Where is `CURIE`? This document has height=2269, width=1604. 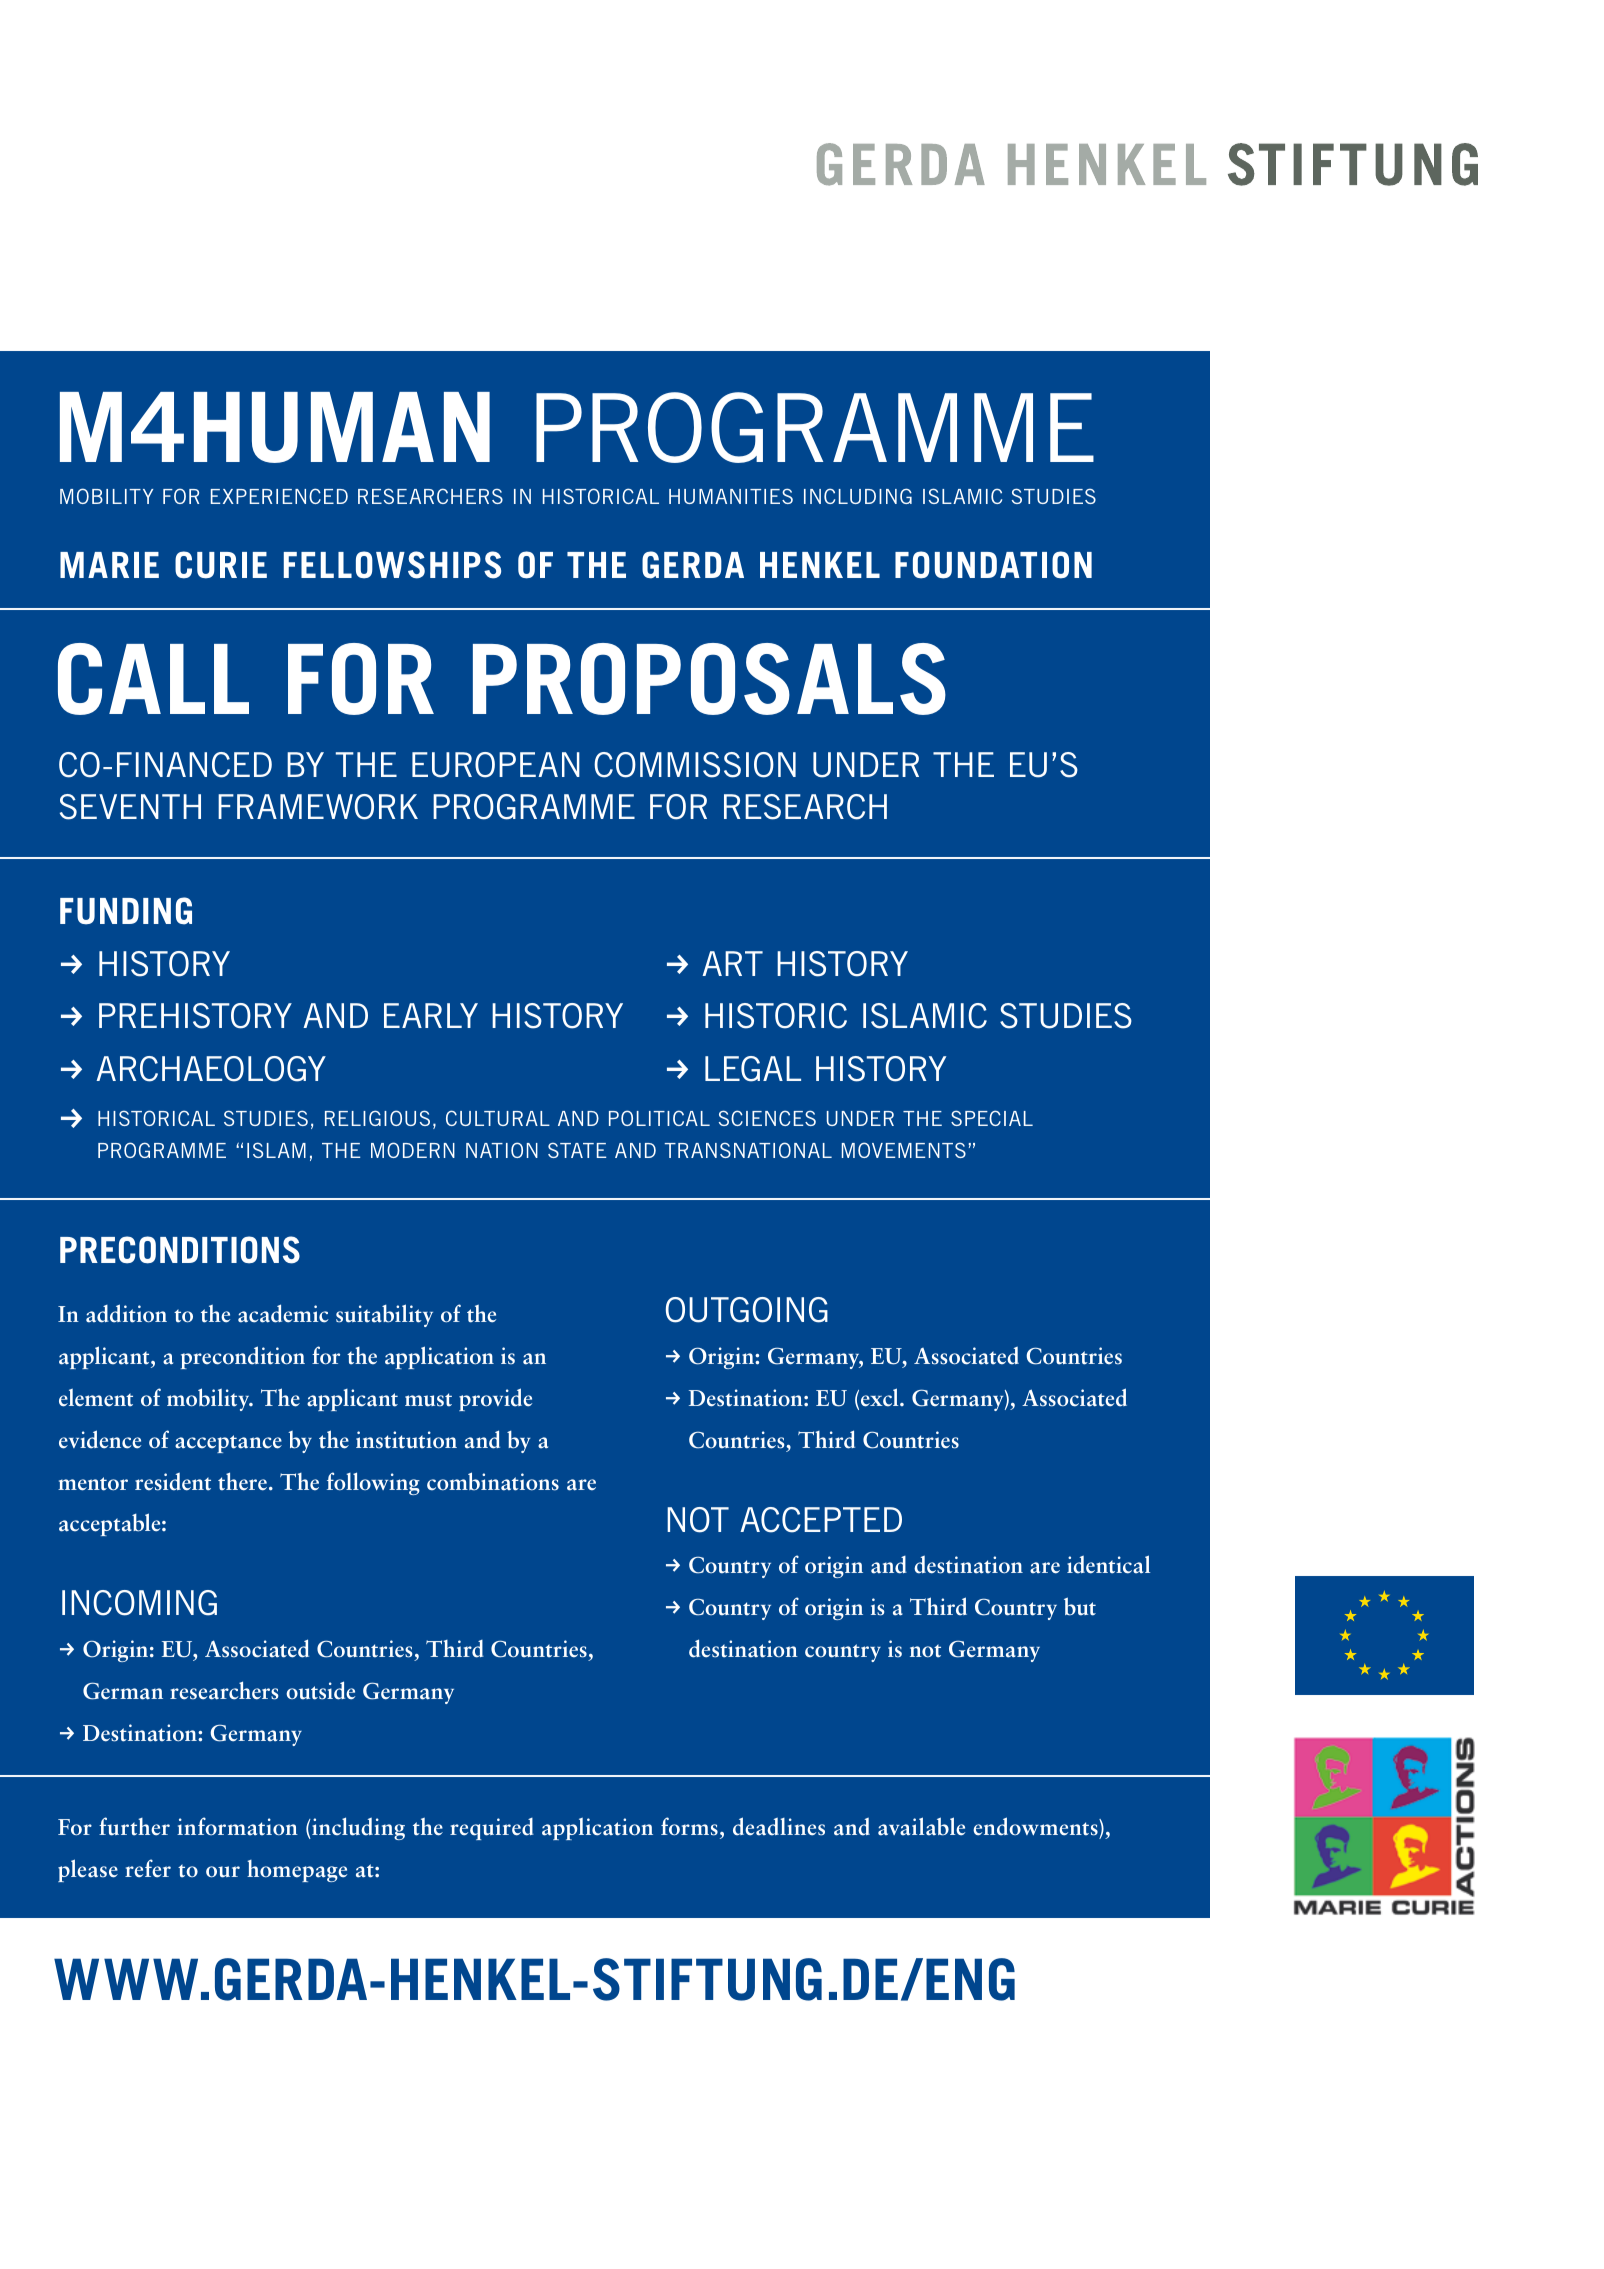
CURIE is located at coordinates (221, 565).
